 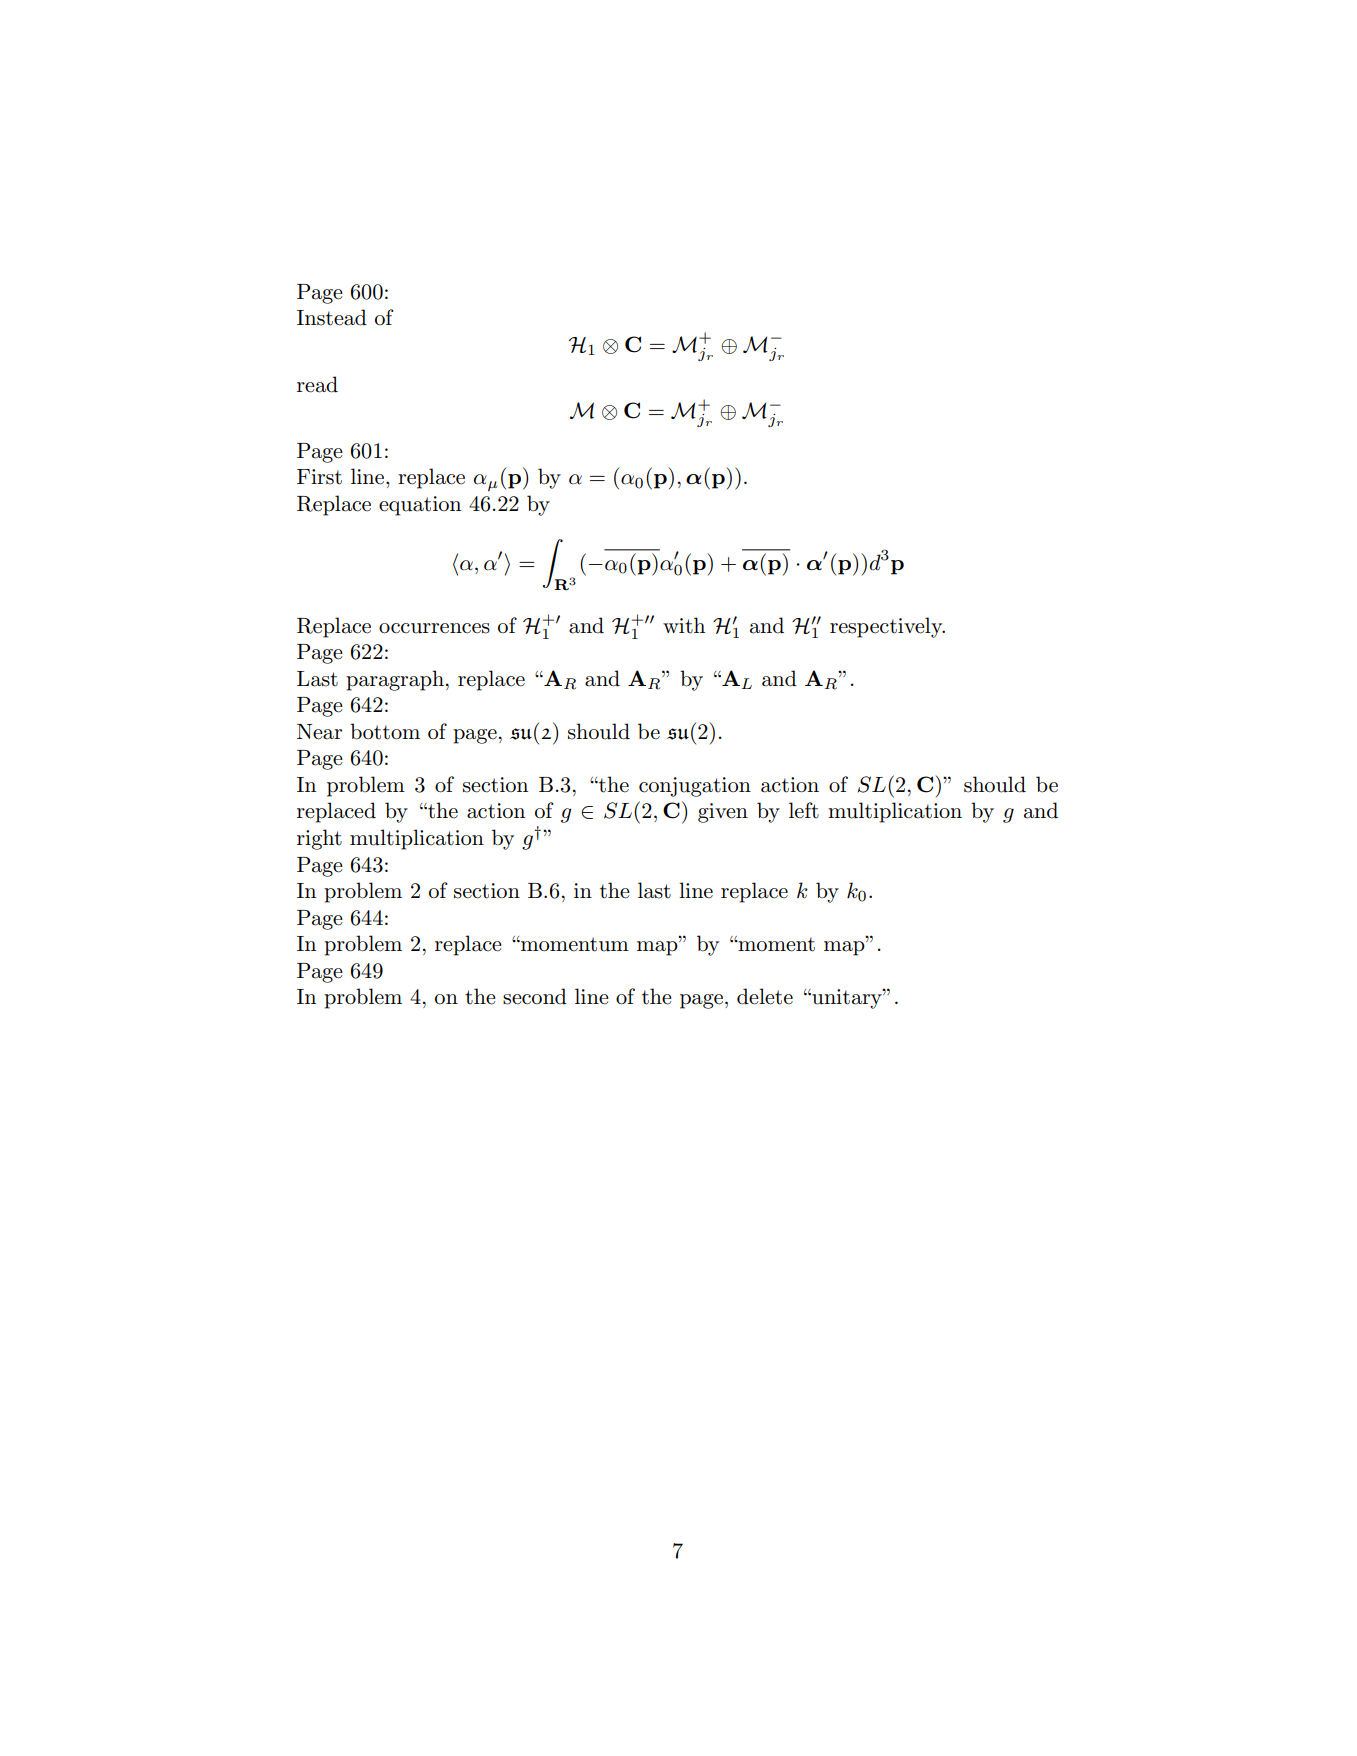 What do you see at coordinates (684, 625) in the page?
I see `with` at bounding box center [684, 625].
